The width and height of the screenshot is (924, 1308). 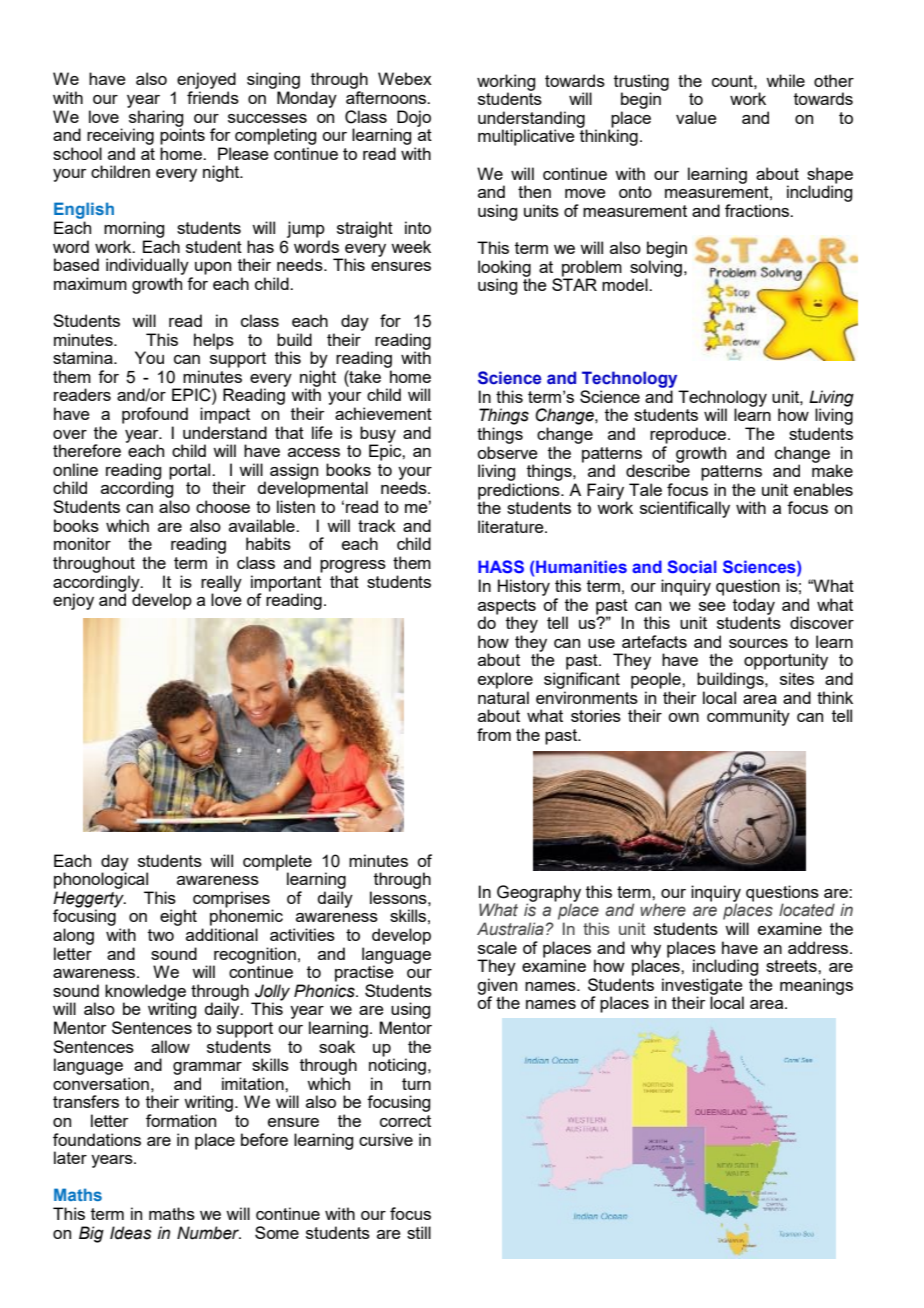 I want to click on really, so click(x=221, y=584).
